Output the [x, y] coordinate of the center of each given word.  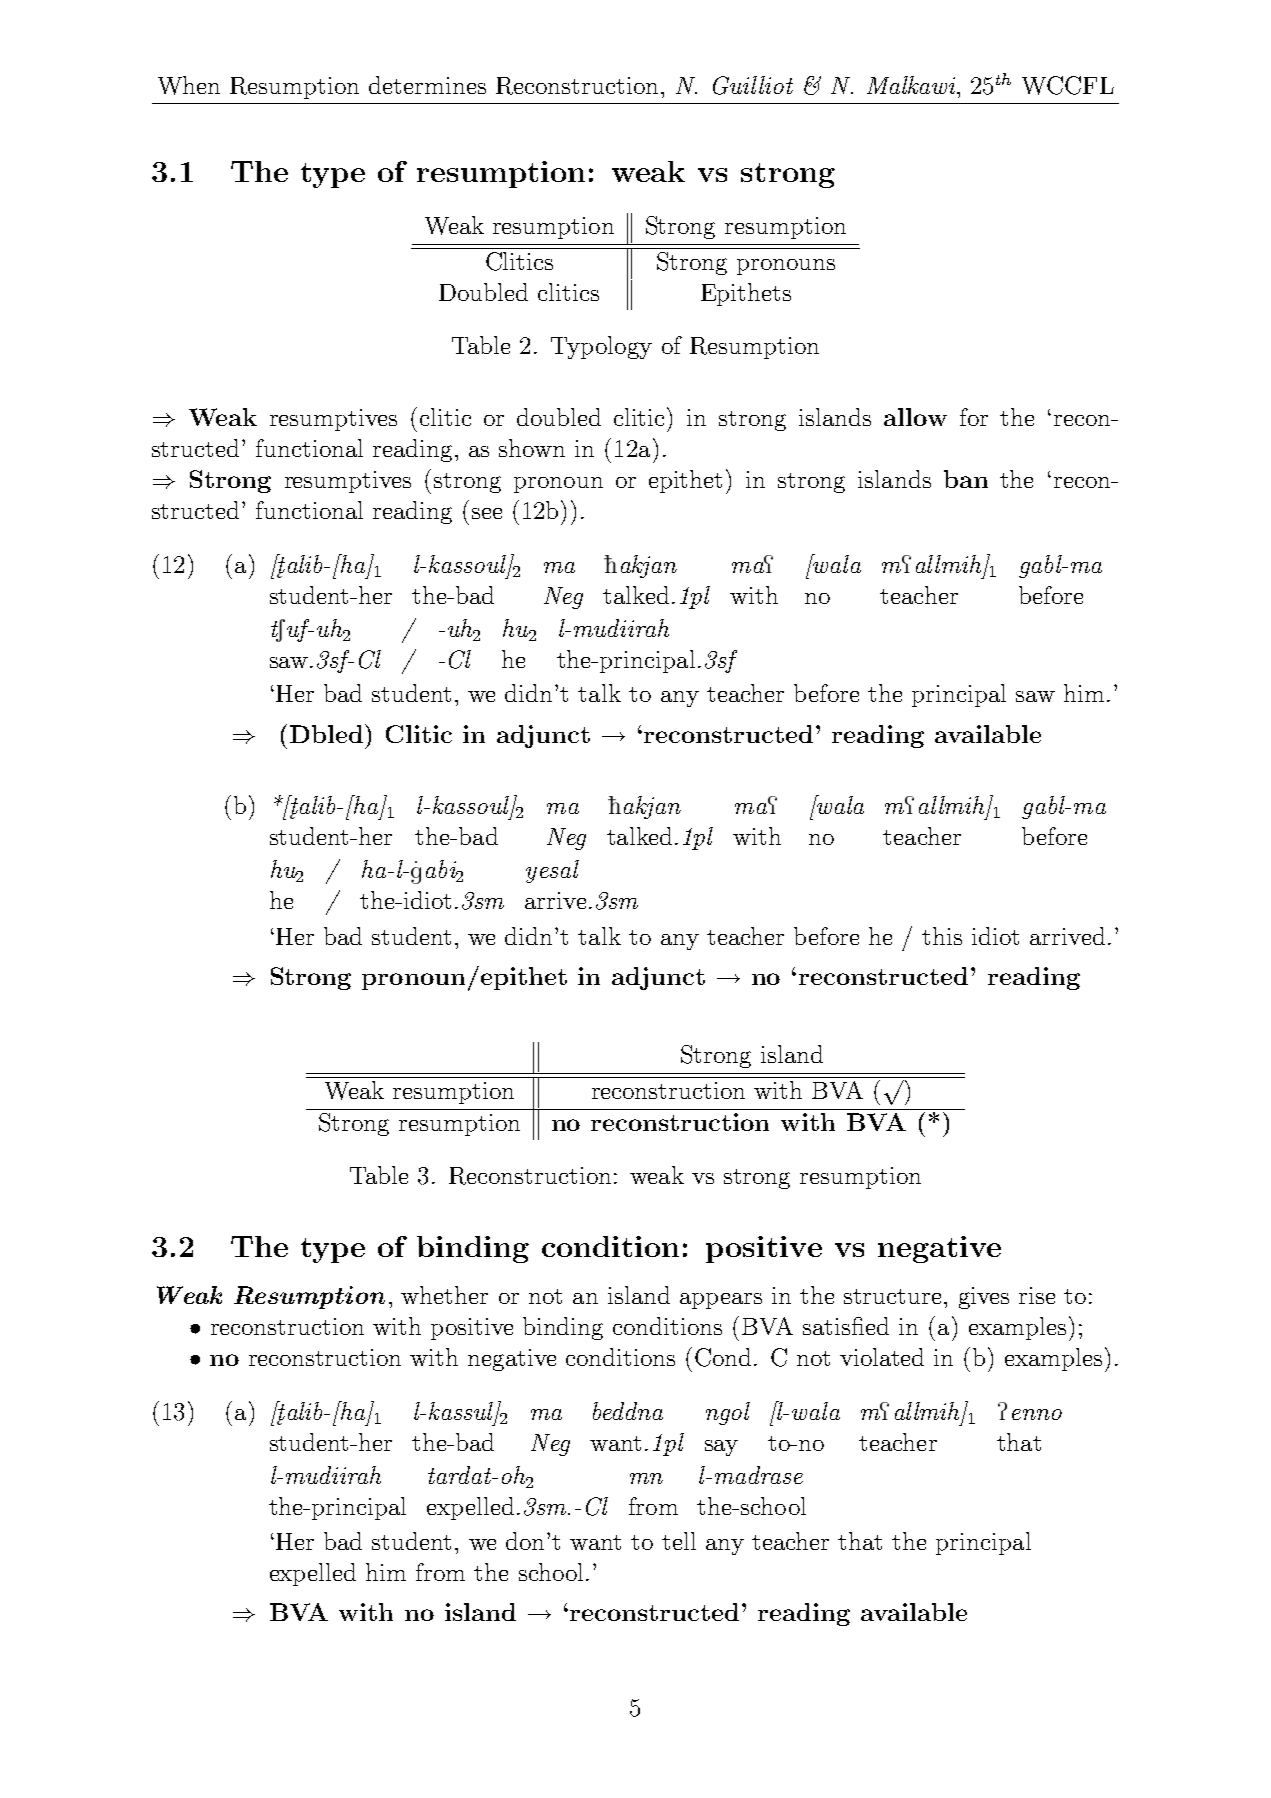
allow [915, 417]
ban [966, 479]
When [189, 85]
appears [721, 1301]
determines [427, 85]
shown [532, 448]
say [721, 1448]
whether [444, 1295]
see [487, 513]
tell [679, 1541]
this [942, 936]
